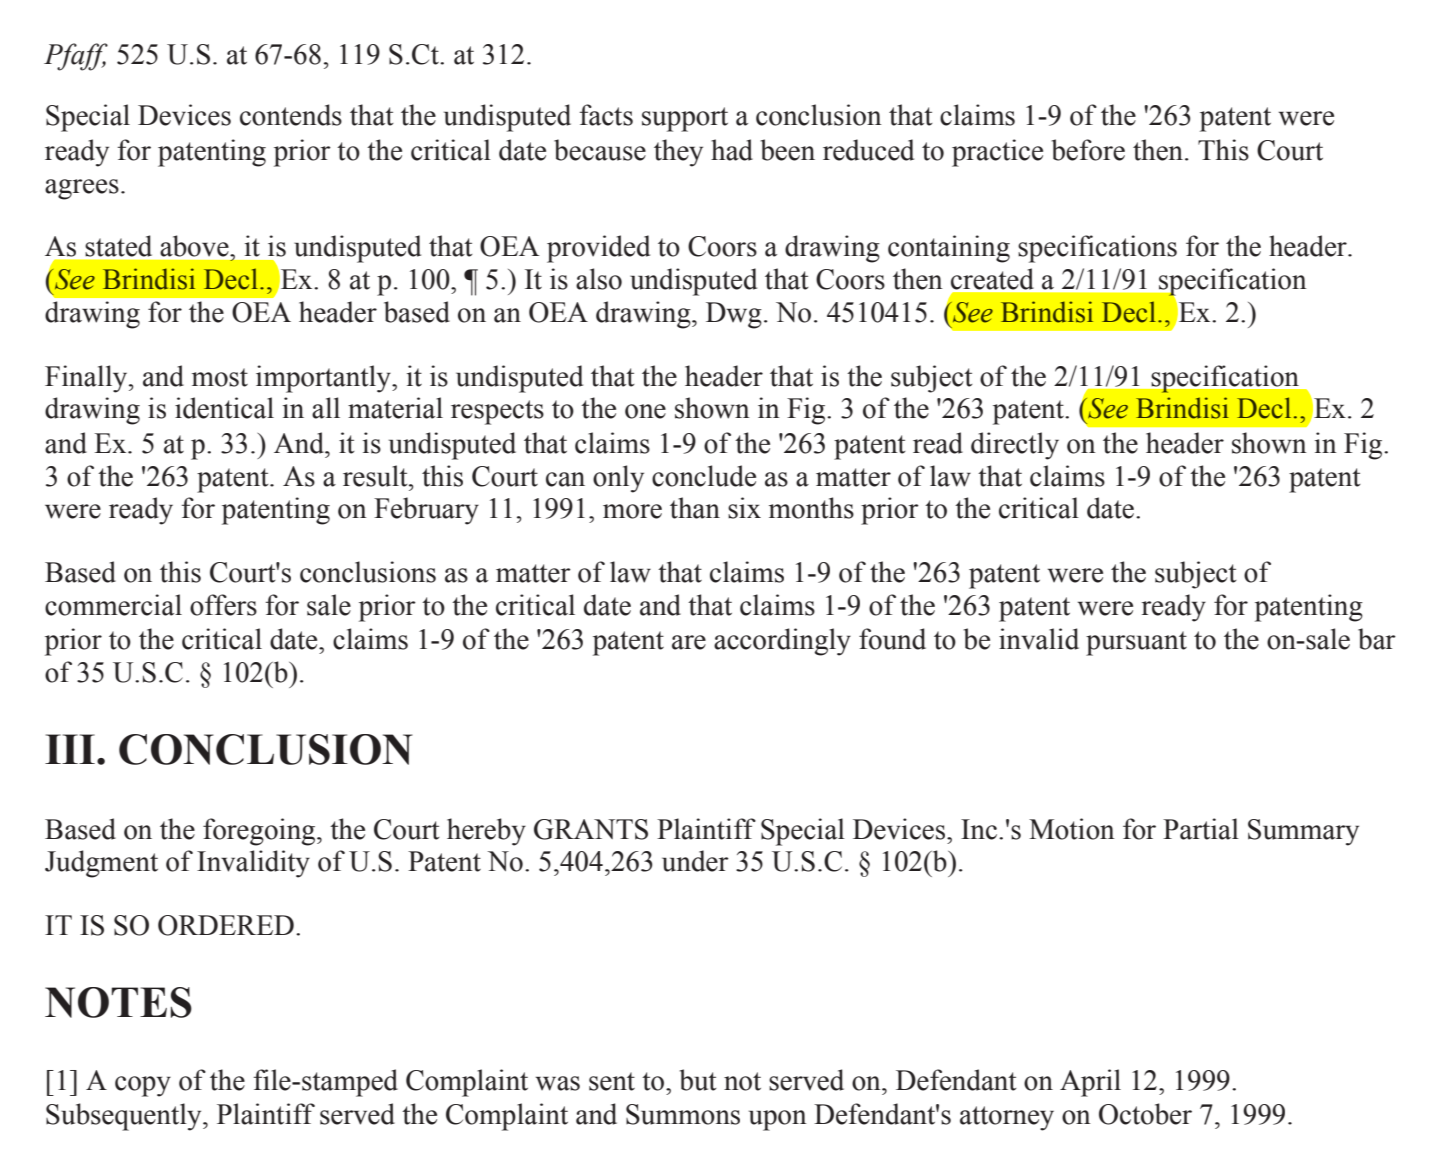 This screenshot has height=1157, width=1441. Describe the element at coordinates (291, 115) in the screenshot. I see `contends` at that location.
